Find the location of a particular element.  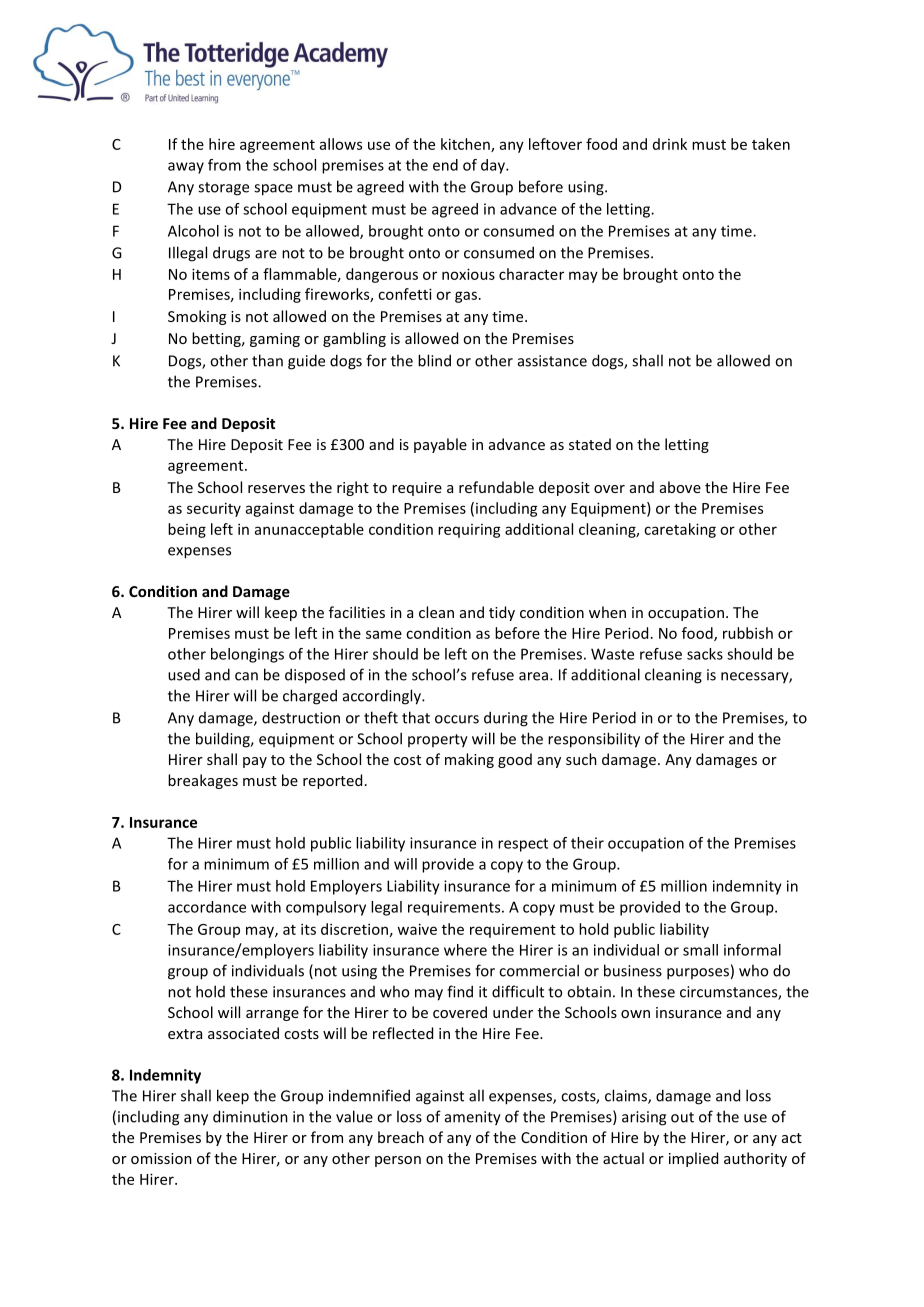

storage is located at coordinates (223, 189).
